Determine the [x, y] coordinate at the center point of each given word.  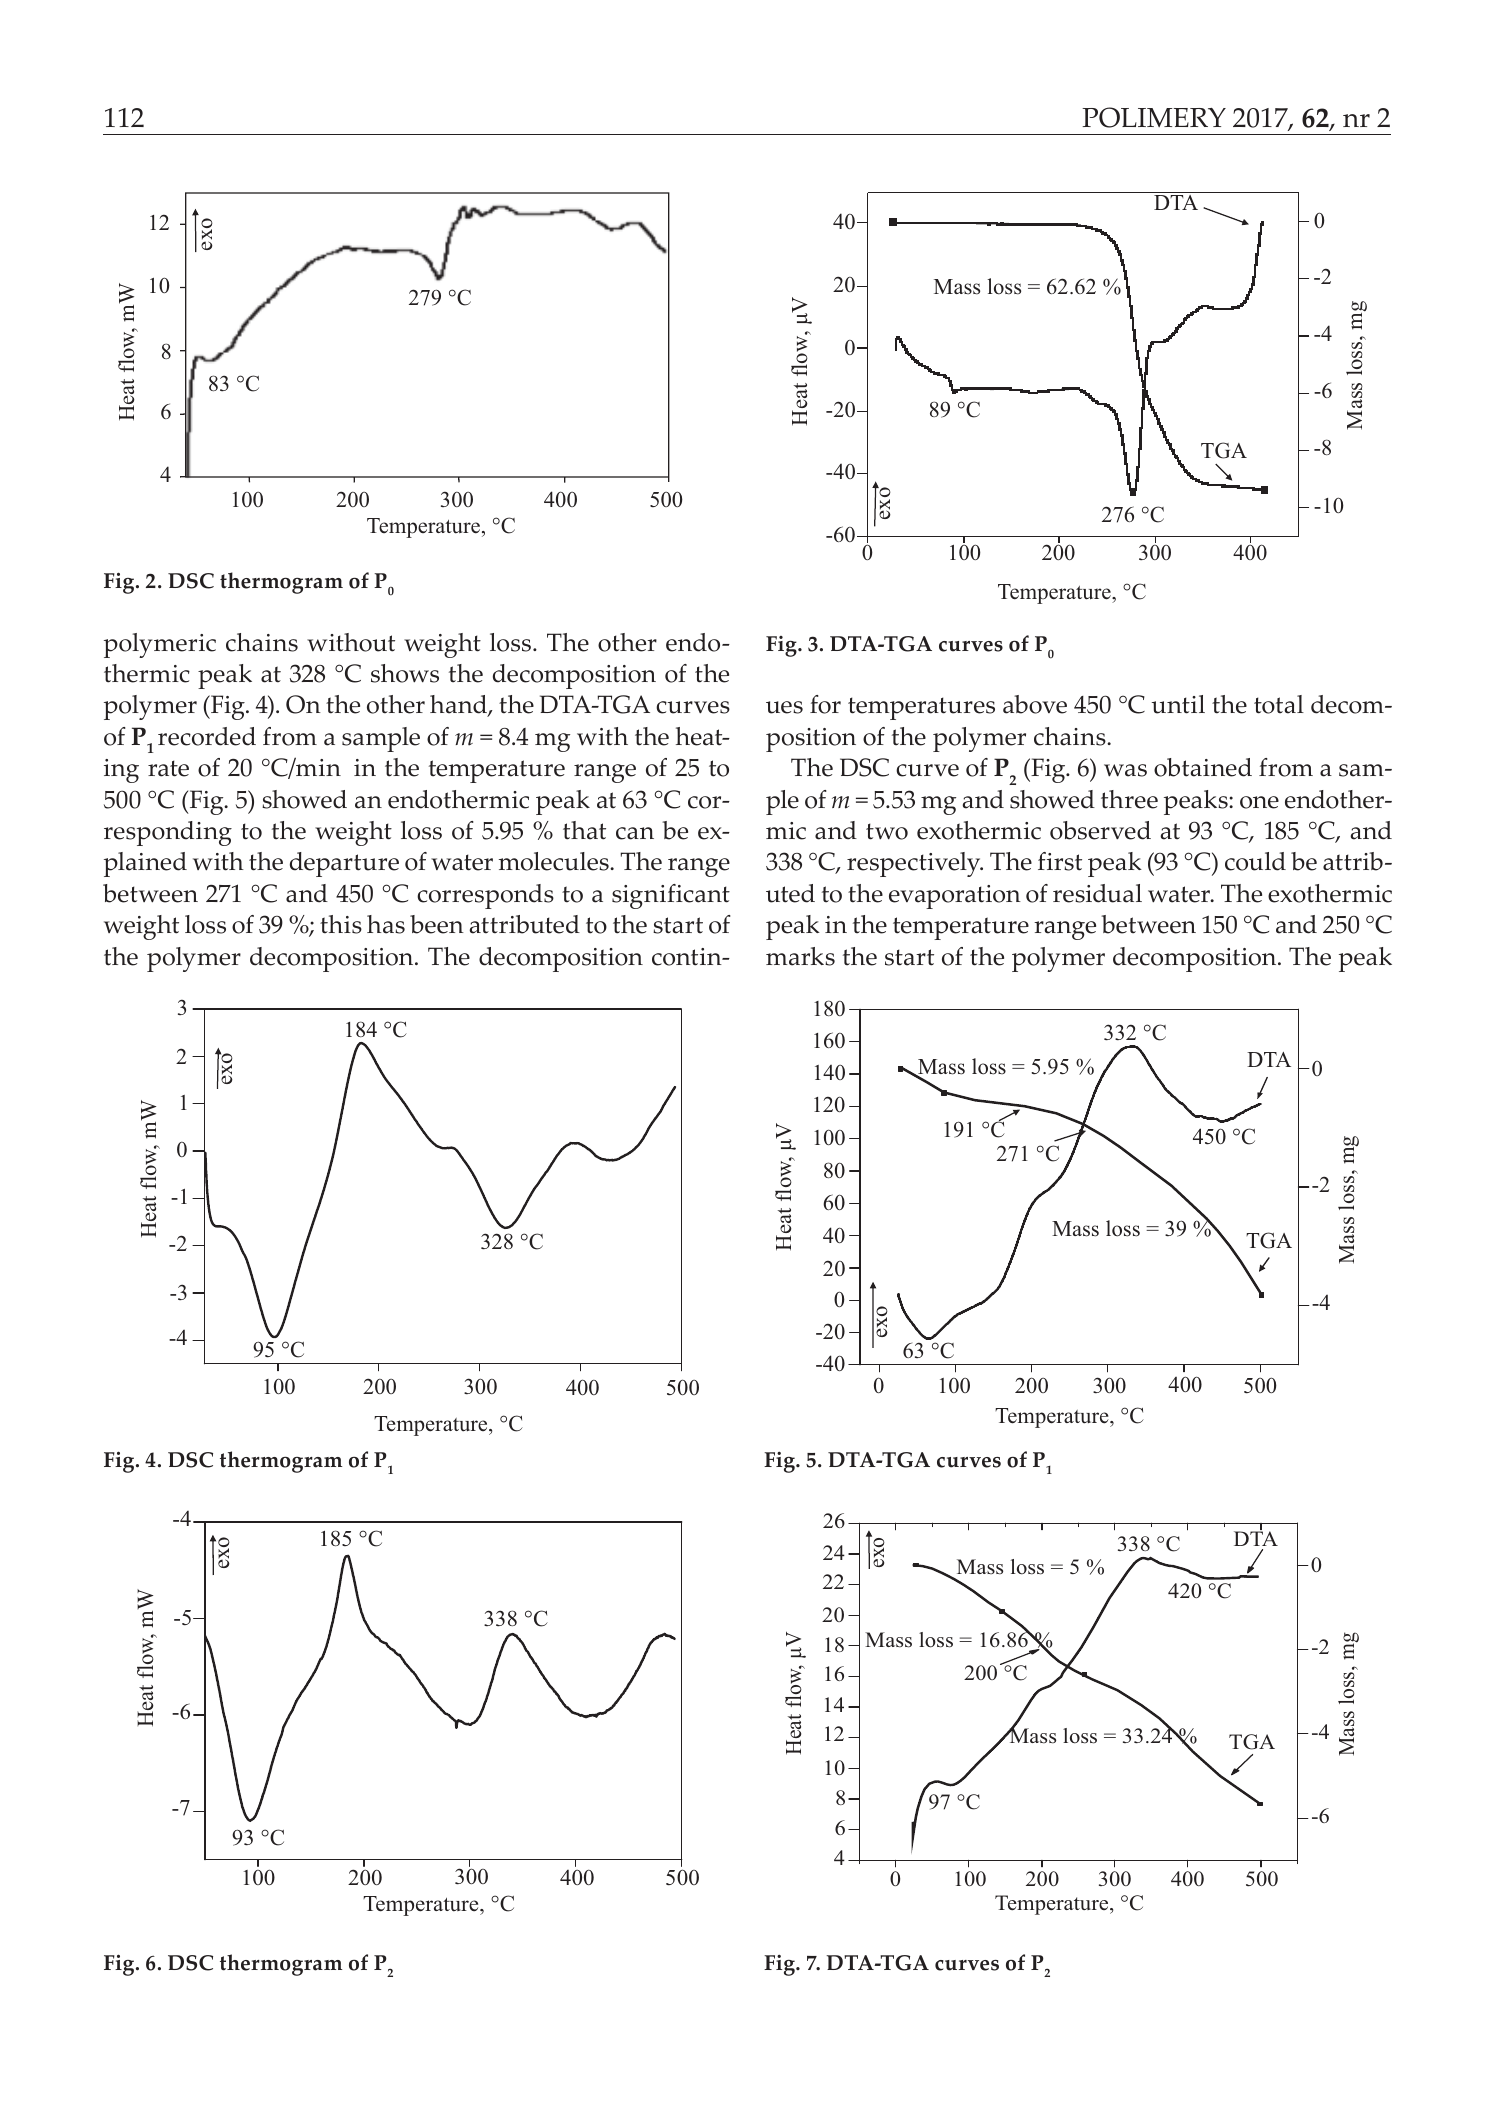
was [1125, 770]
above [1035, 704]
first [1060, 861]
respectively [915, 864]
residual [1097, 893]
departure [344, 864]
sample [381, 739]
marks [800, 956]
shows [405, 673]
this [341, 924]
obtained [1203, 767]
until [1178, 704]
